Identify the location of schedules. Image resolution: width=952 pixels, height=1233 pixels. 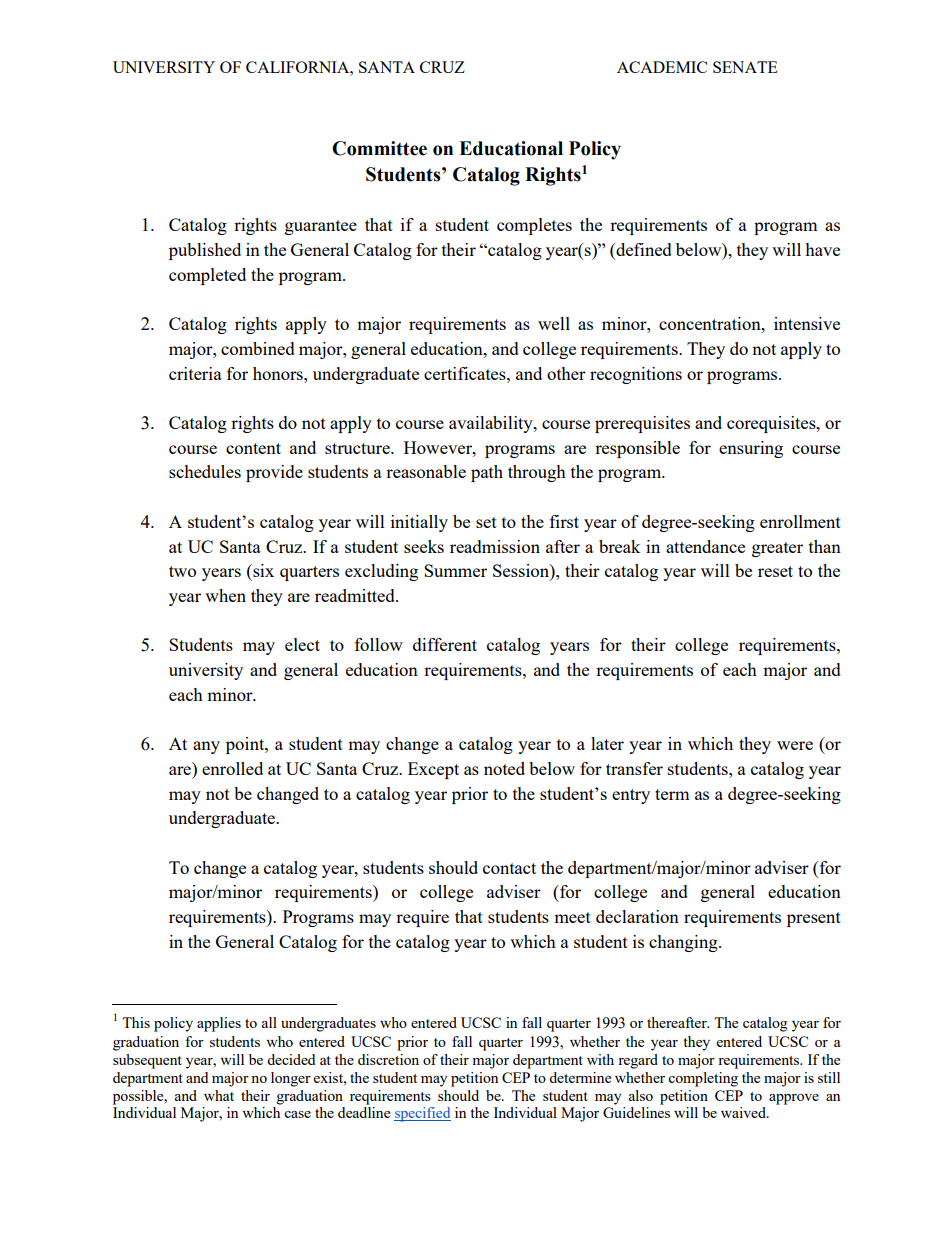
(205, 471).
